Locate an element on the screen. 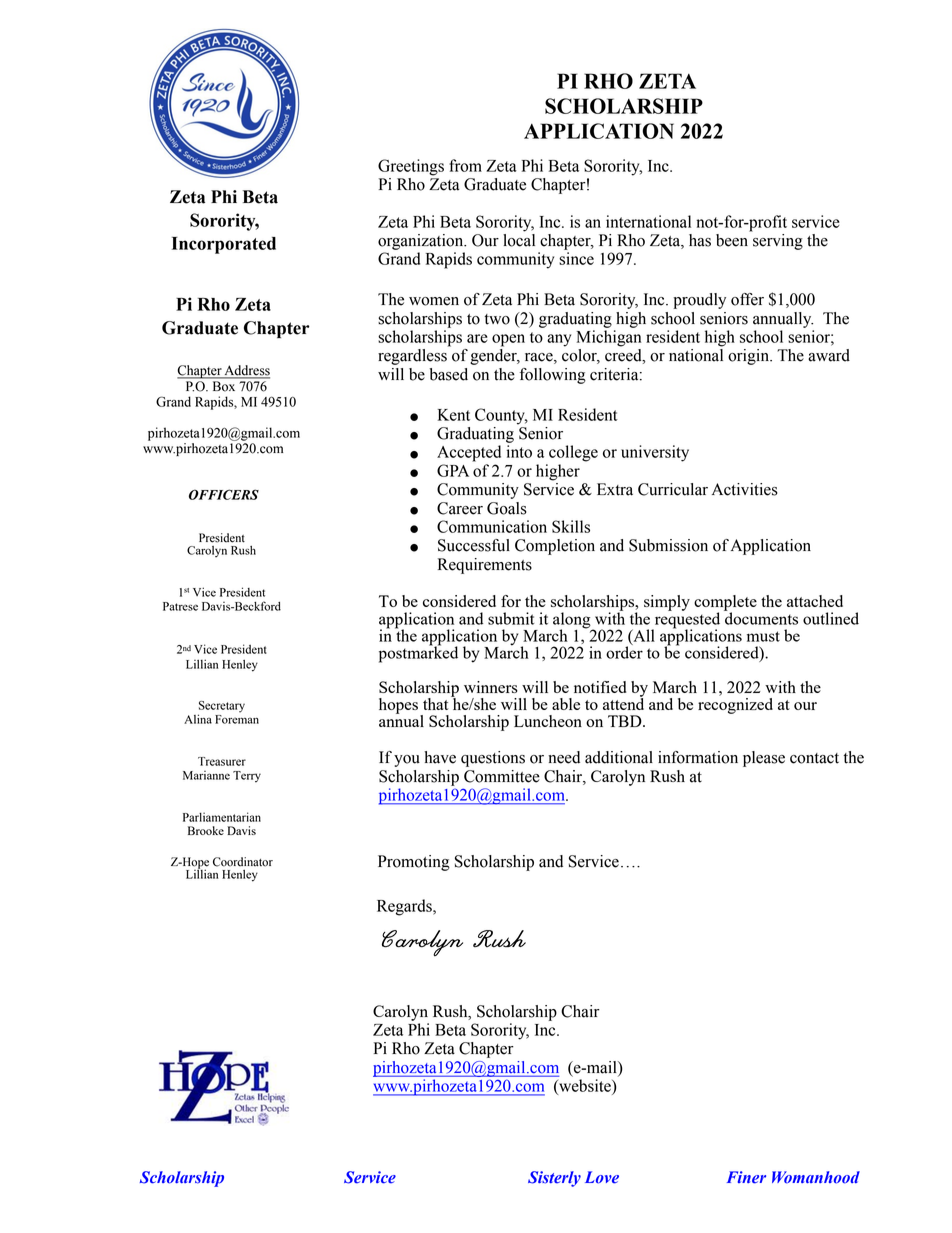 This screenshot has height=1233, width=952. please is located at coordinates (764, 759).
